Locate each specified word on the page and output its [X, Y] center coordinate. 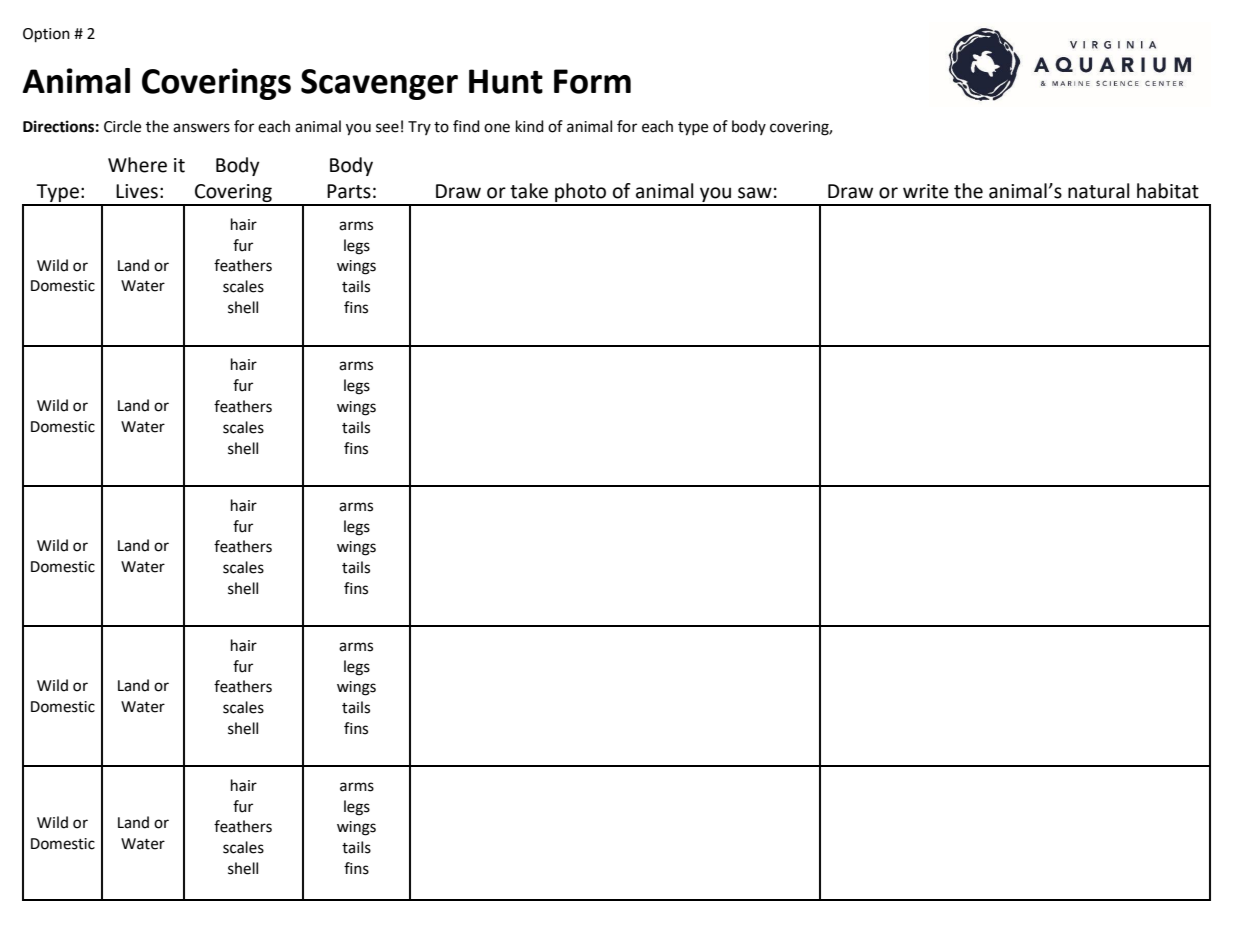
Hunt [506, 81]
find [466, 126]
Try [419, 128]
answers [201, 128]
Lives [137, 191]
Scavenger [379, 84]
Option [46, 35]
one [497, 128]
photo [581, 194]
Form [592, 81]
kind [530, 126]
